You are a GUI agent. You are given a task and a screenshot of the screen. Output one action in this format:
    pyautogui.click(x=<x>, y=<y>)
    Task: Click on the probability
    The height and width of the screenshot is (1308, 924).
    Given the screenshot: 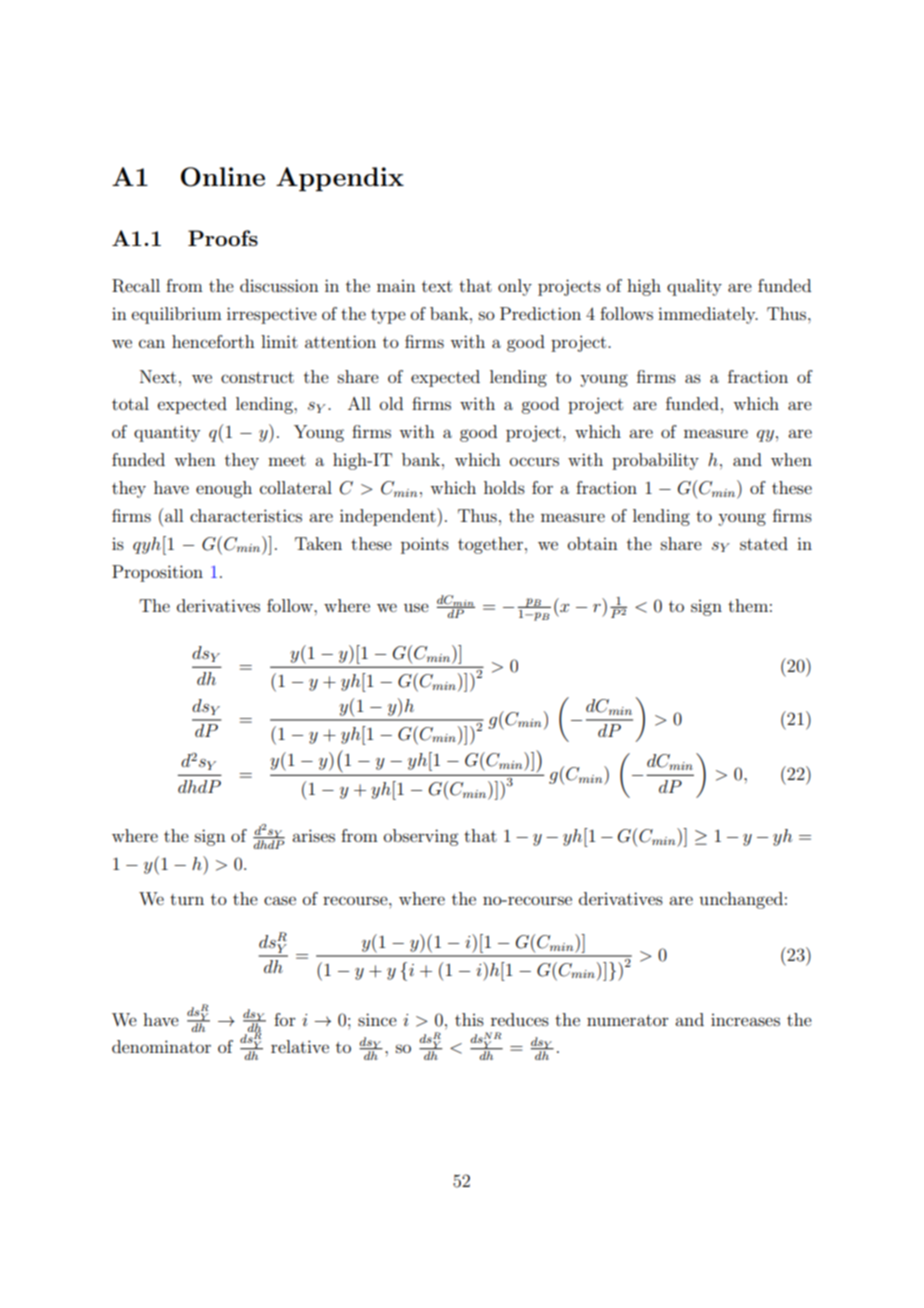 What is the action you would take?
    pyautogui.click(x=655, y=461)
